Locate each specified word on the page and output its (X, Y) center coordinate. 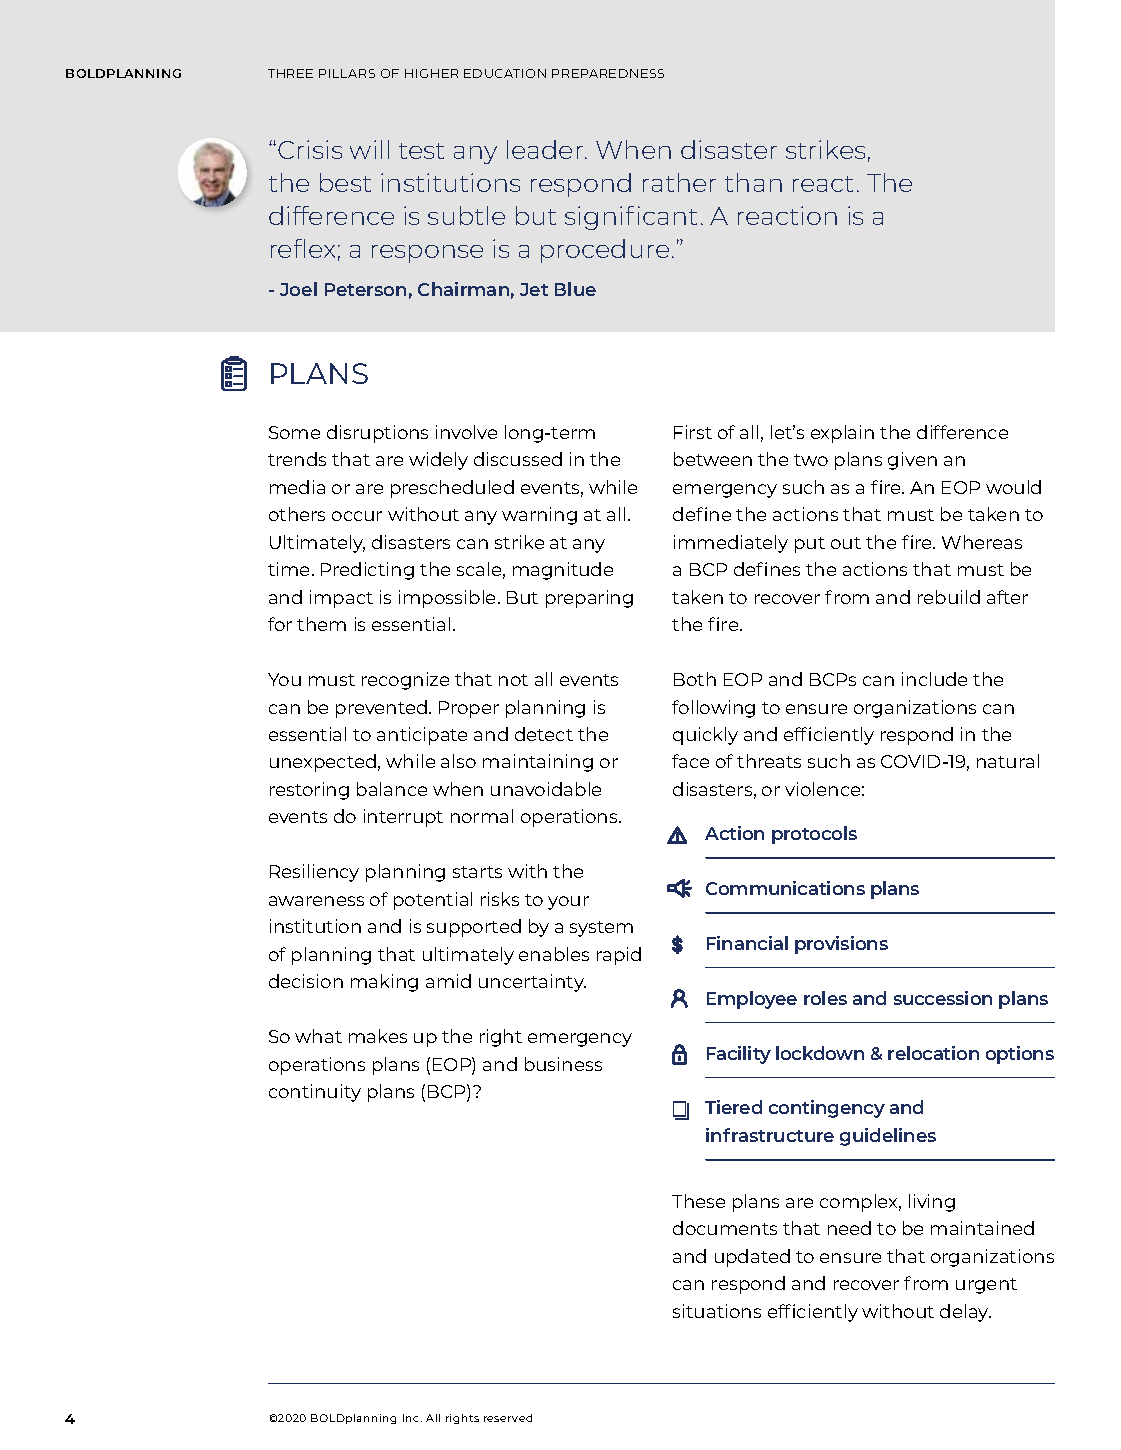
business (563, 1064)
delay (965, 1313)
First (693, 432)
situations (717, 1311)
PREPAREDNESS (608, 73)
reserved (508, 1418)
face (690, 761)
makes (378, 1036)
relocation (933, 1053)
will (369, 149)
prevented (383, 709)
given (912, 461)
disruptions (377, 434)
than (753, 182)
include (934, 679)
